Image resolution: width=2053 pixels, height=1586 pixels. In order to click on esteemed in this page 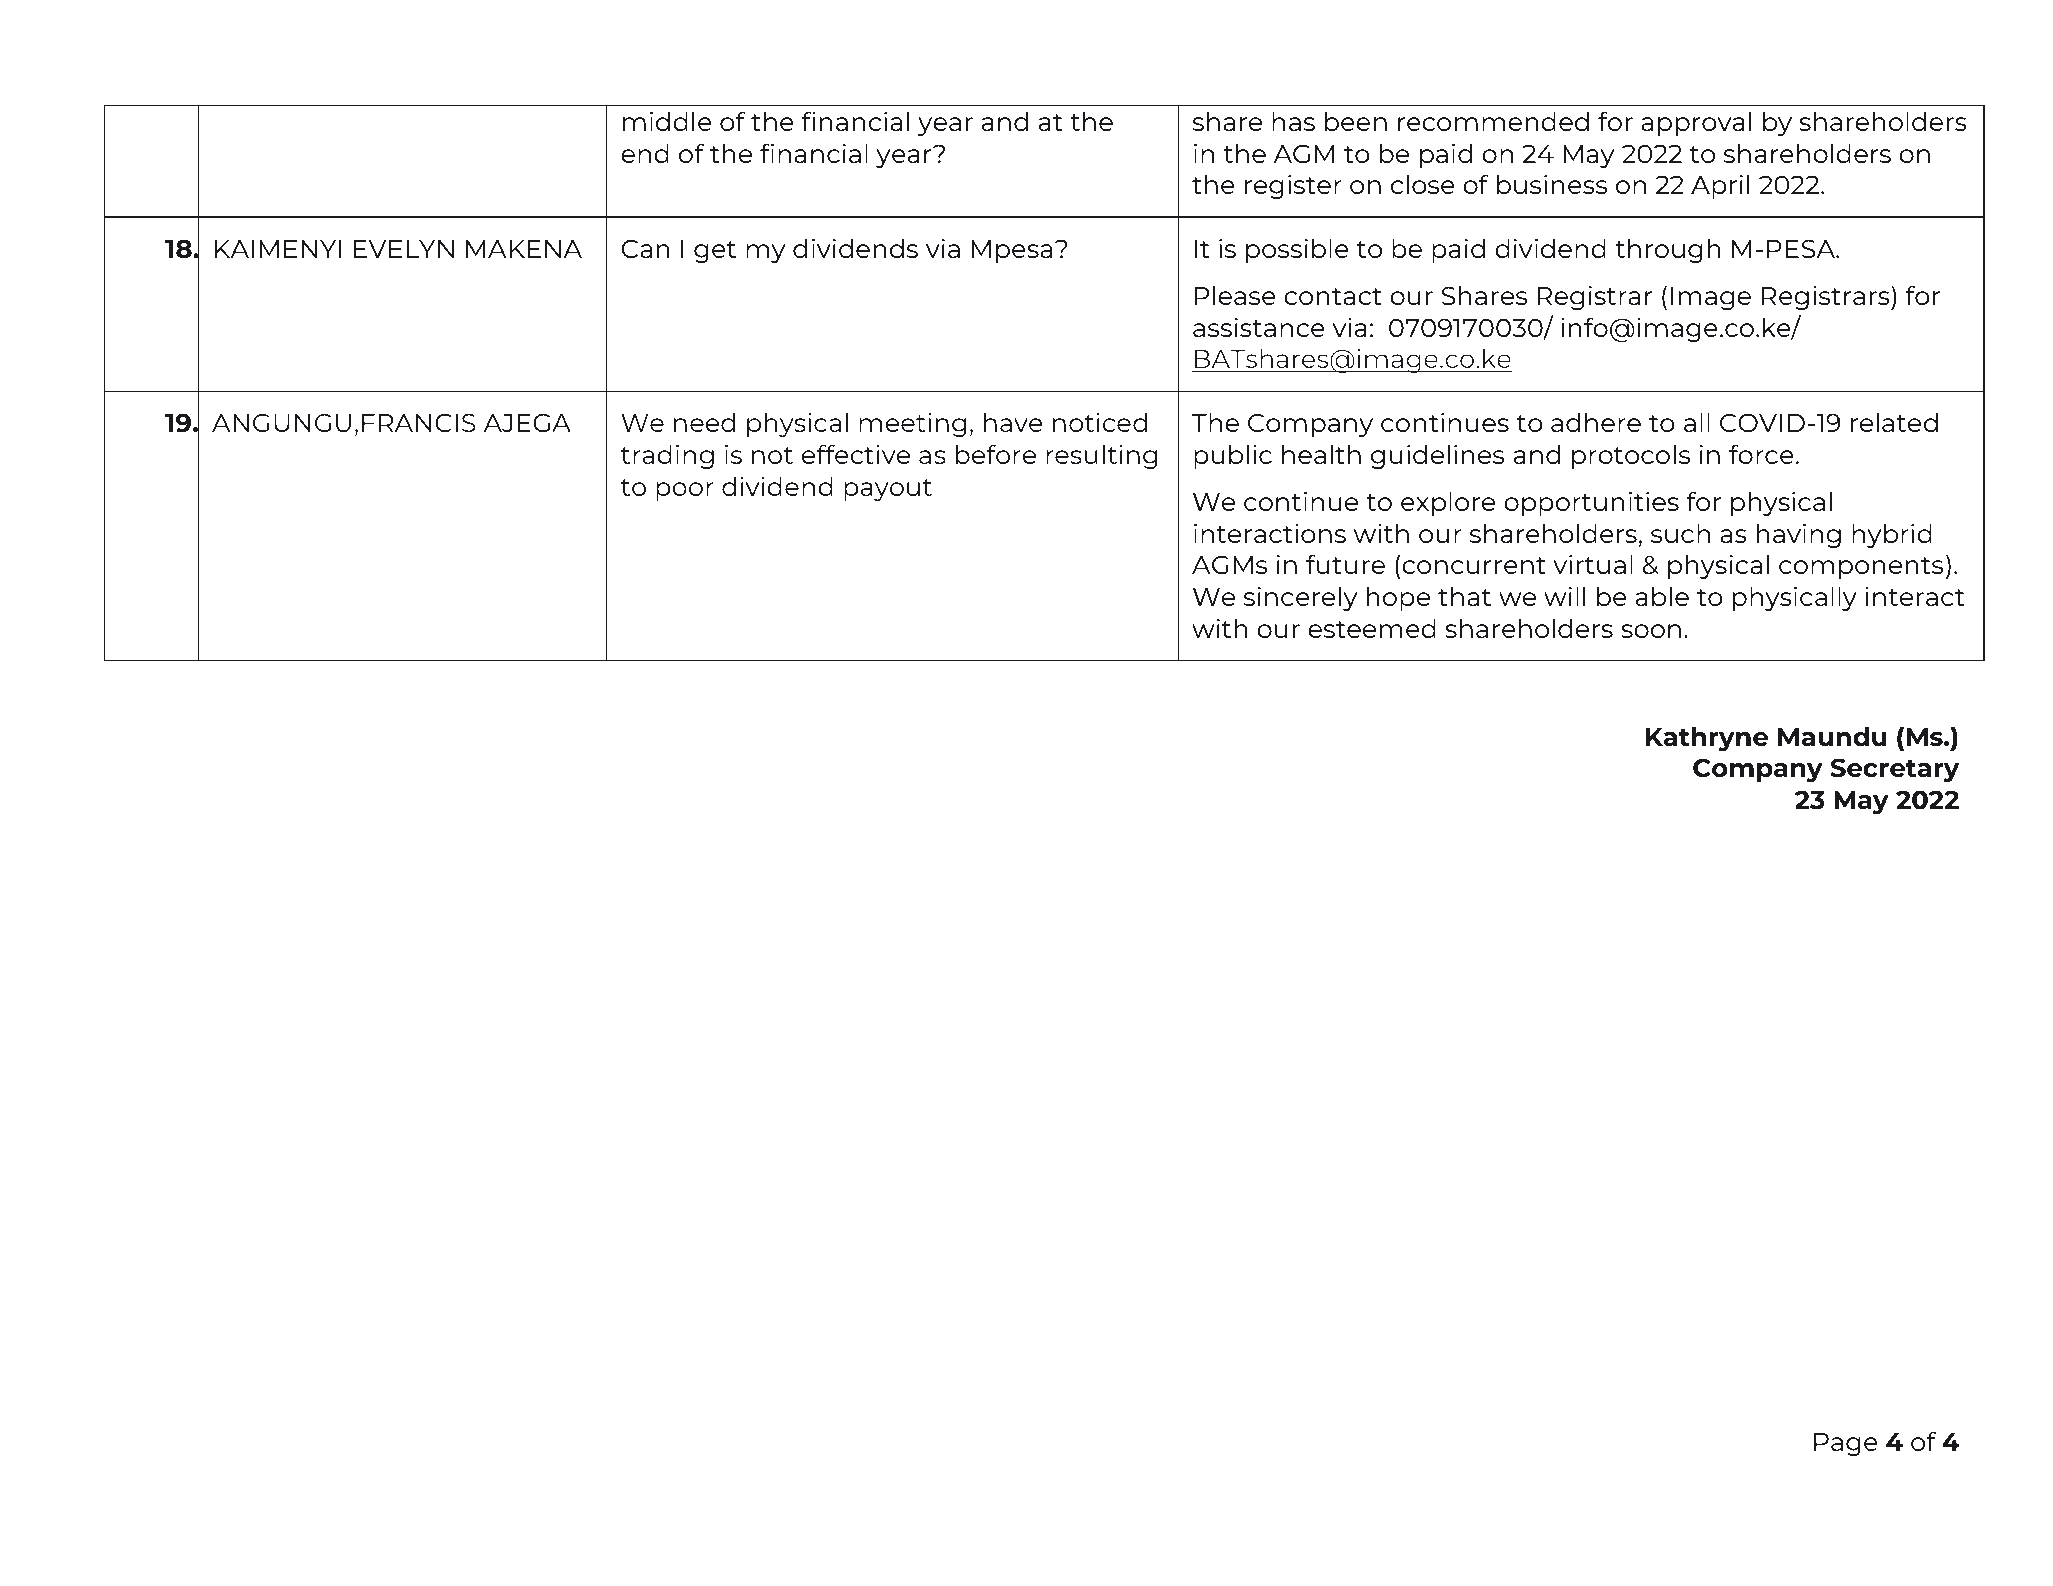, I will do `click(1372, 628)`.
